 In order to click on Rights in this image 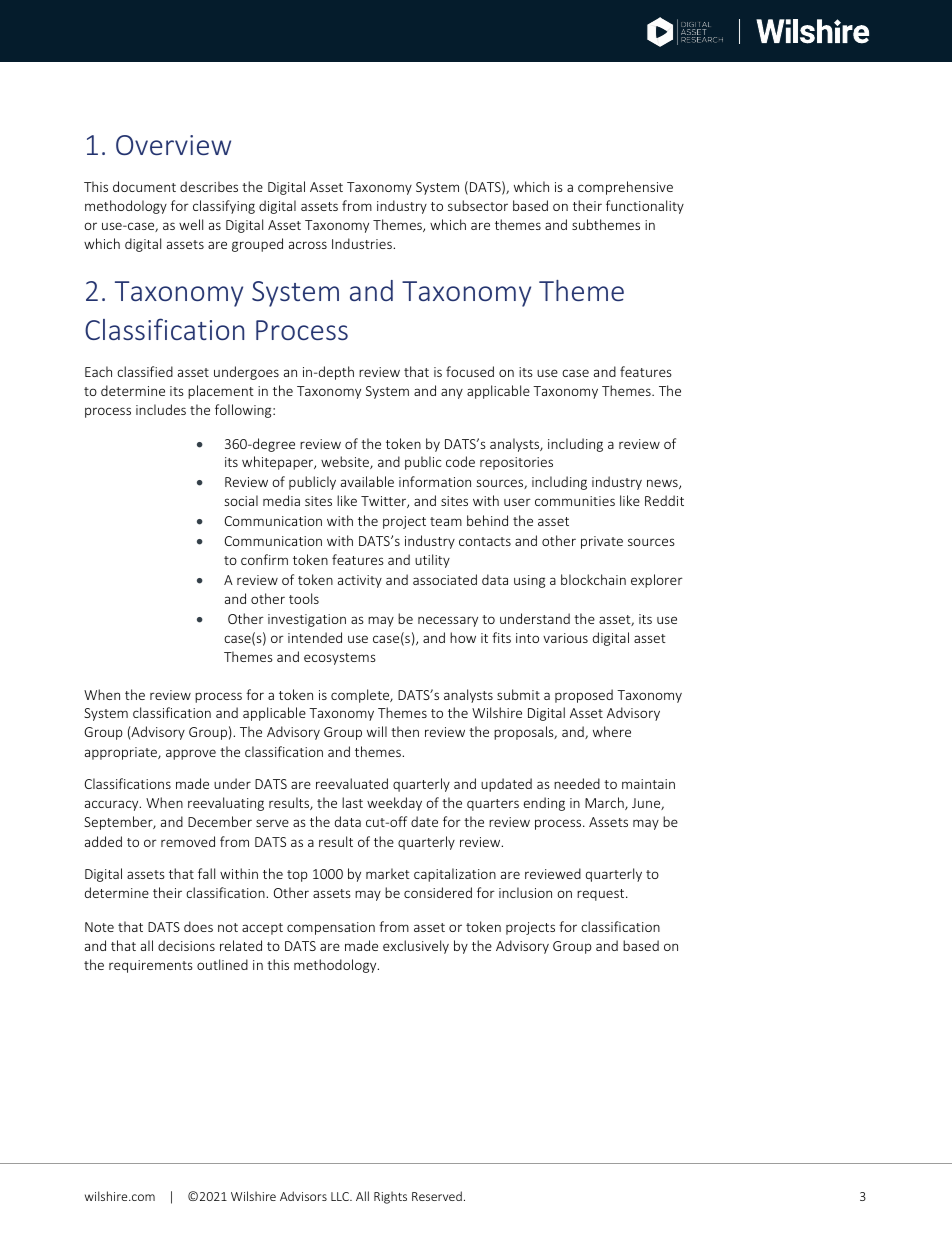, I will do `click(390, 1197)`.
